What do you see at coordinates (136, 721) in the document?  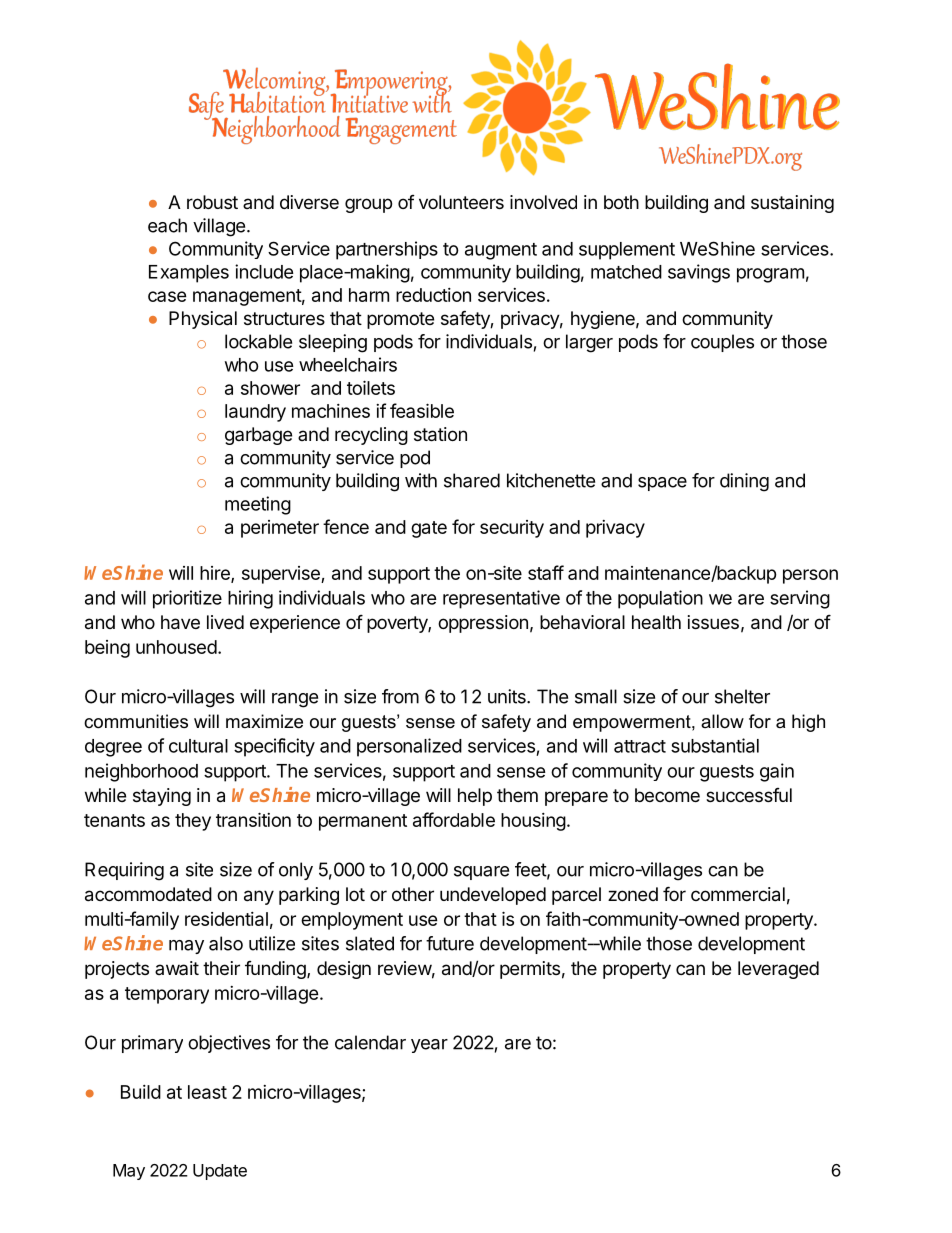 I see `communities` at bounding box center [136, 721].
